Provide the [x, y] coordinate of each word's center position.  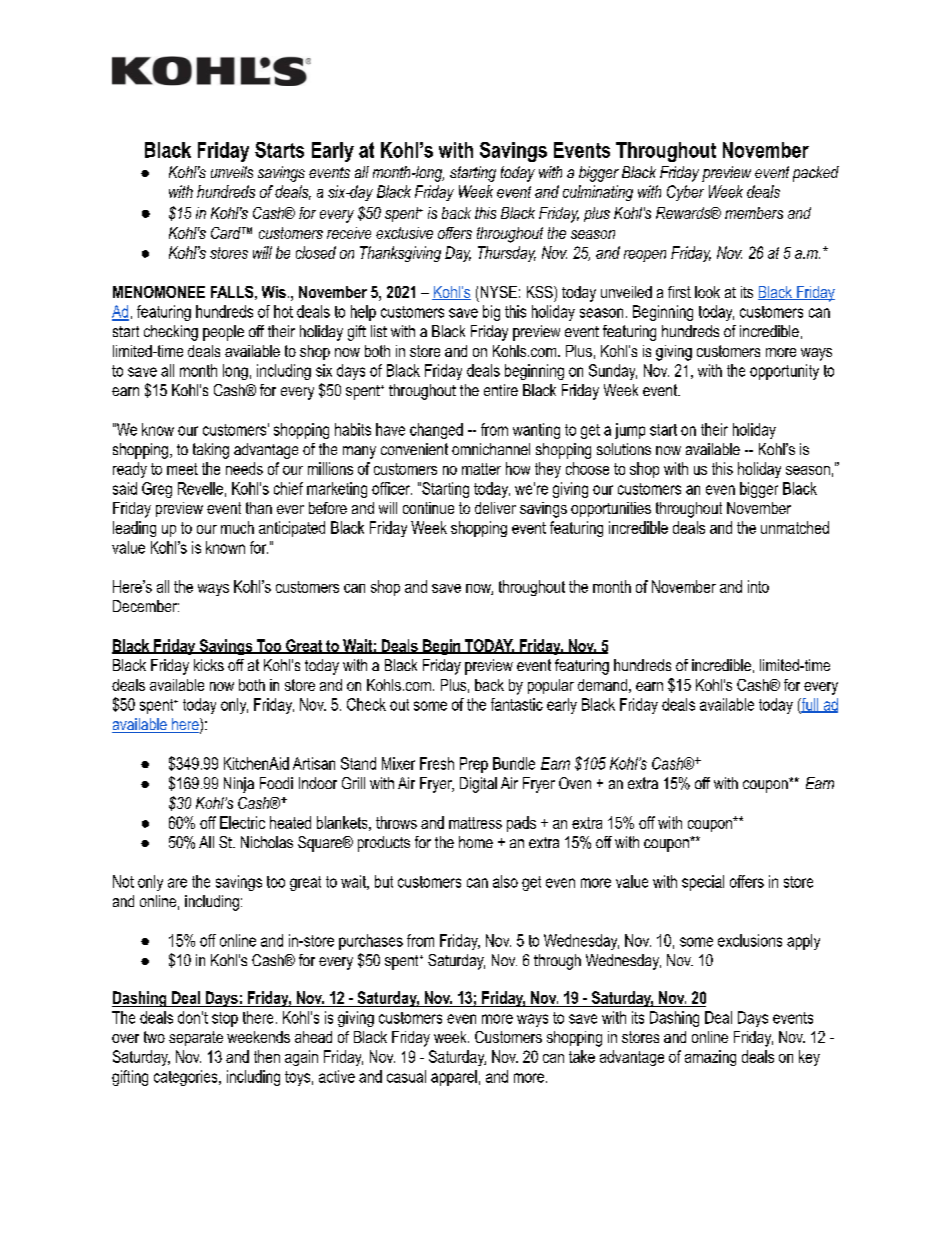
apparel [454, 1078]
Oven [575, 783]
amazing [710, 1058]
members [754, 213]
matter [481, 469]
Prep [474, 765]
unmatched [795, 527]
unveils [232, 172]
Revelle [200, 488]
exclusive [404, 233]
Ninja [239, 785]
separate [196, 1038]
